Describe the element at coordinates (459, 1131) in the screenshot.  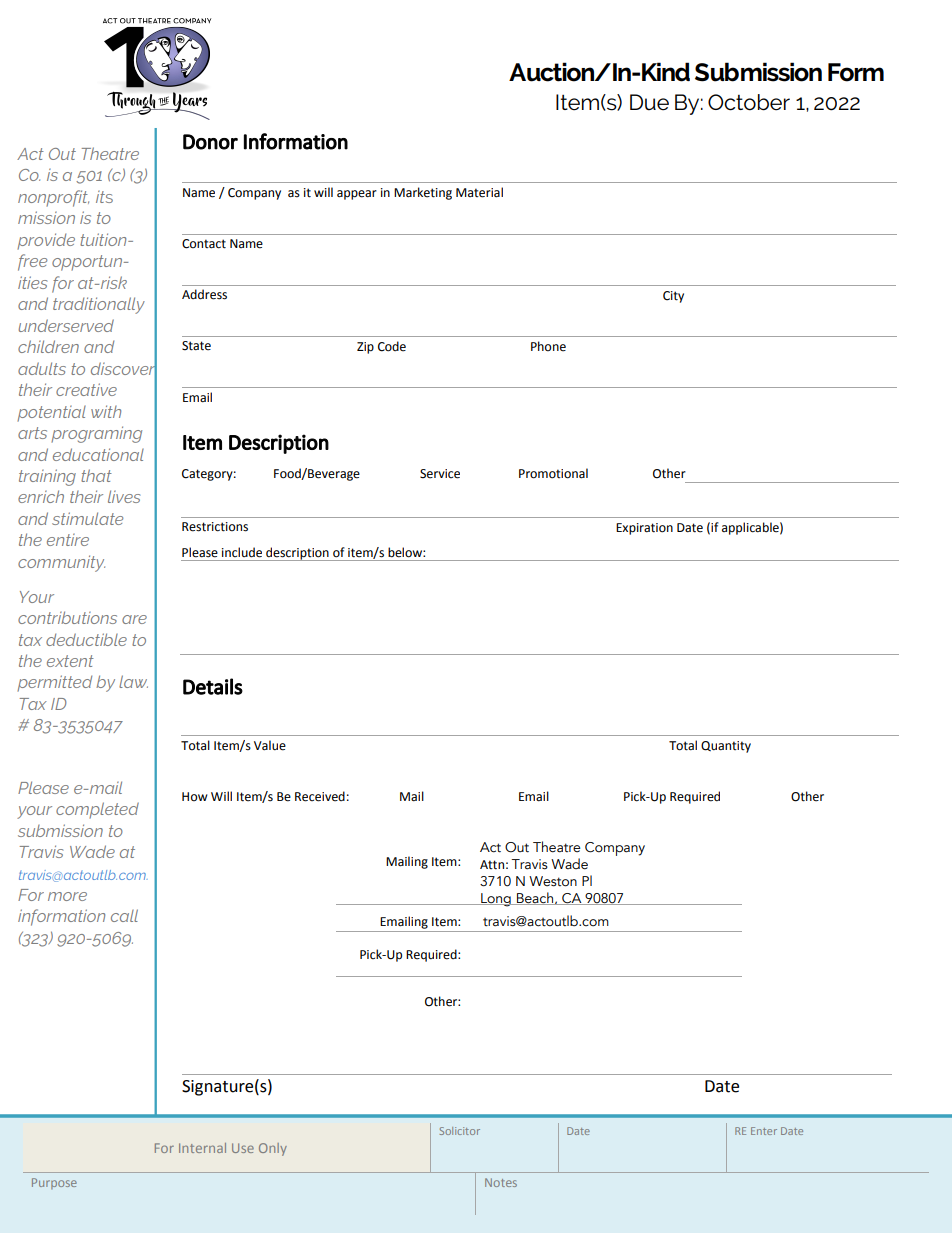
I see `Solicitor` at that location.
